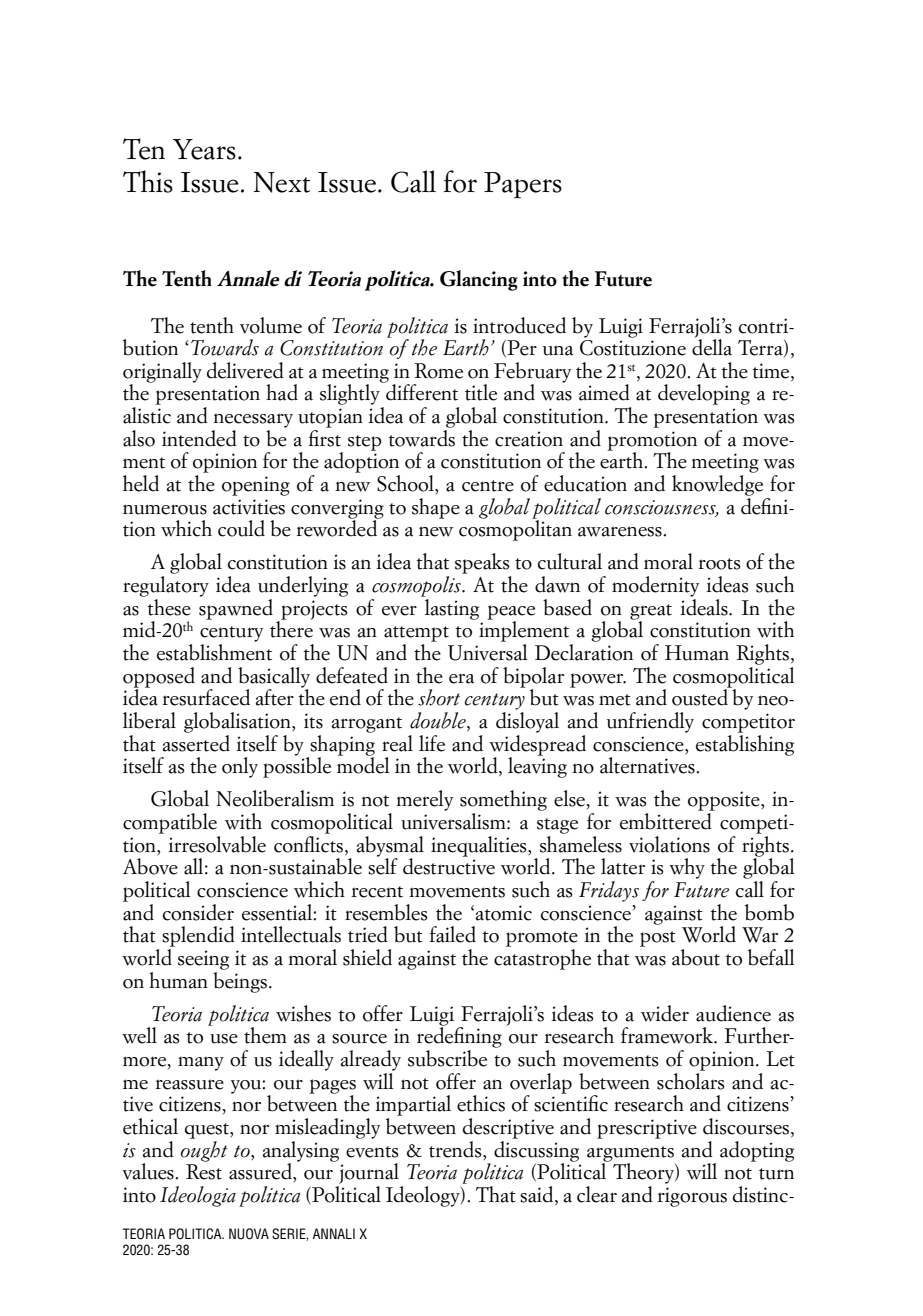  Describe the element at coordinates (204, 1172) in the page. I see `Rest` at that location.
